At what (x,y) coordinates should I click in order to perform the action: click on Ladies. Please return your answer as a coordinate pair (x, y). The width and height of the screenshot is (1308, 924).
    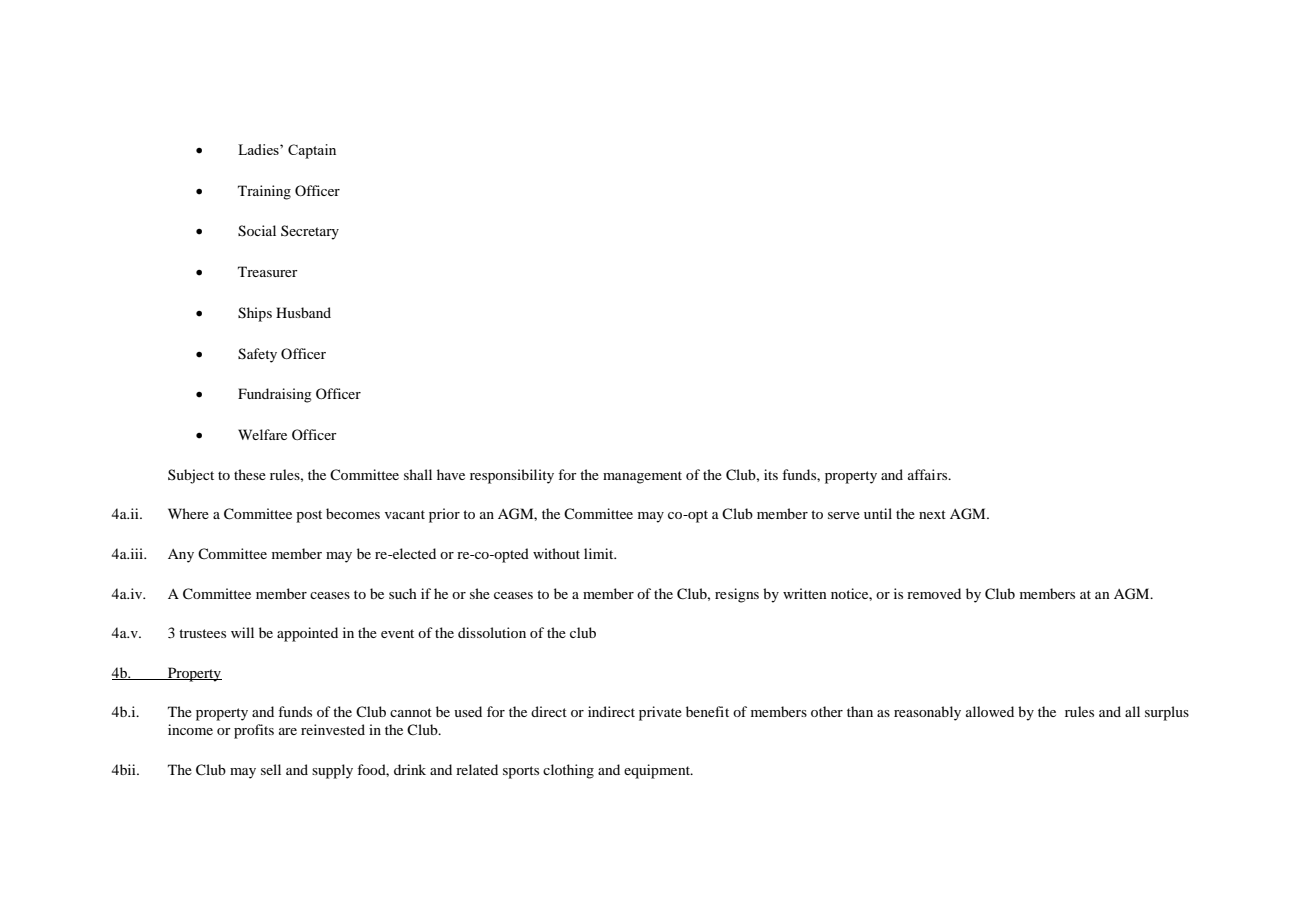
    Looking at the image, I should click on (259, 149).
